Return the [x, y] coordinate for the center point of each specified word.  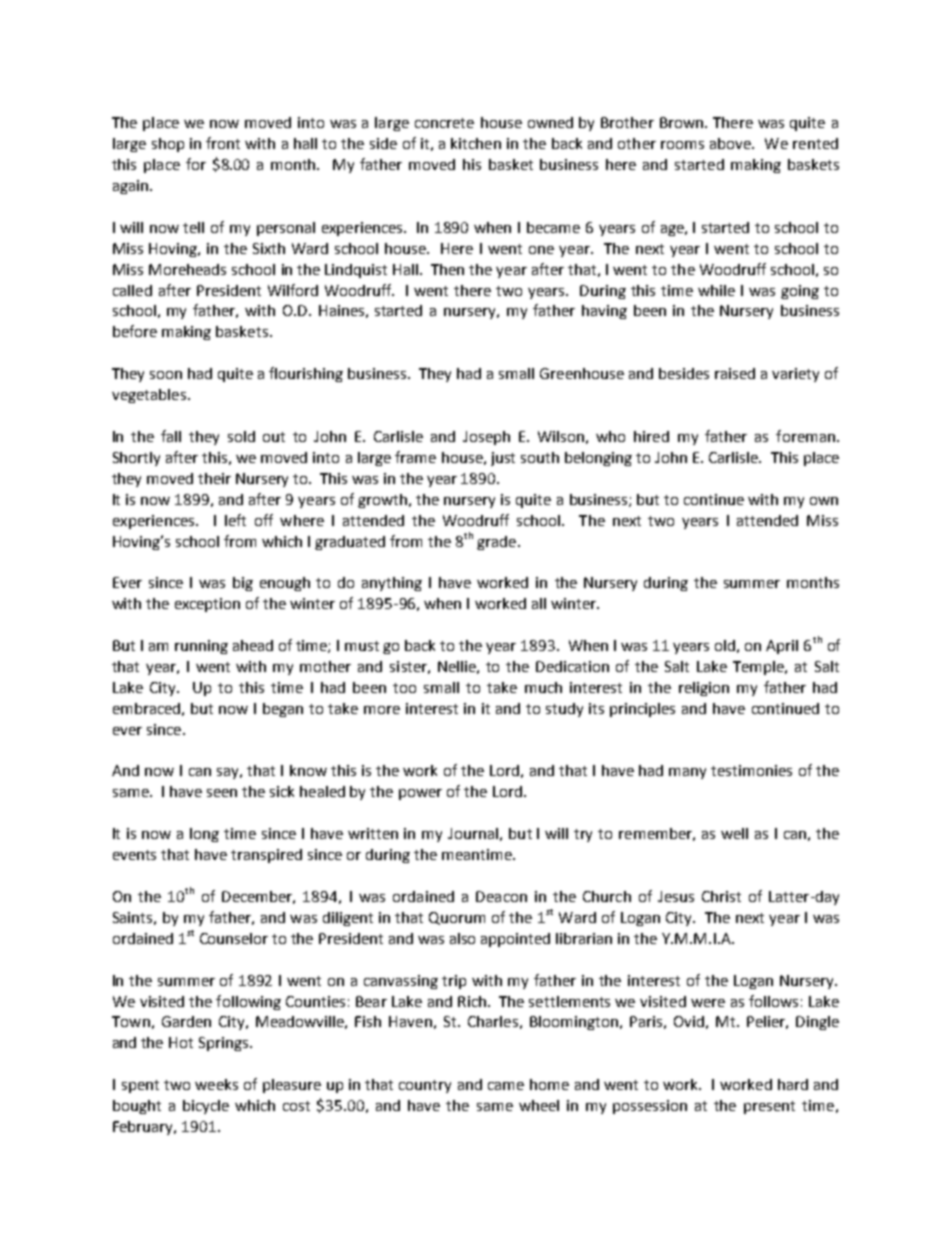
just [503, 459]
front [223, 143]
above [731, 143]
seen [222, 793]
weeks [216, 1084]
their [214, 478]
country [425, 1086]
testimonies [751, 770]
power [420, 794]
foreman [805, 436]
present [769, 1107]
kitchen [476, 143]
